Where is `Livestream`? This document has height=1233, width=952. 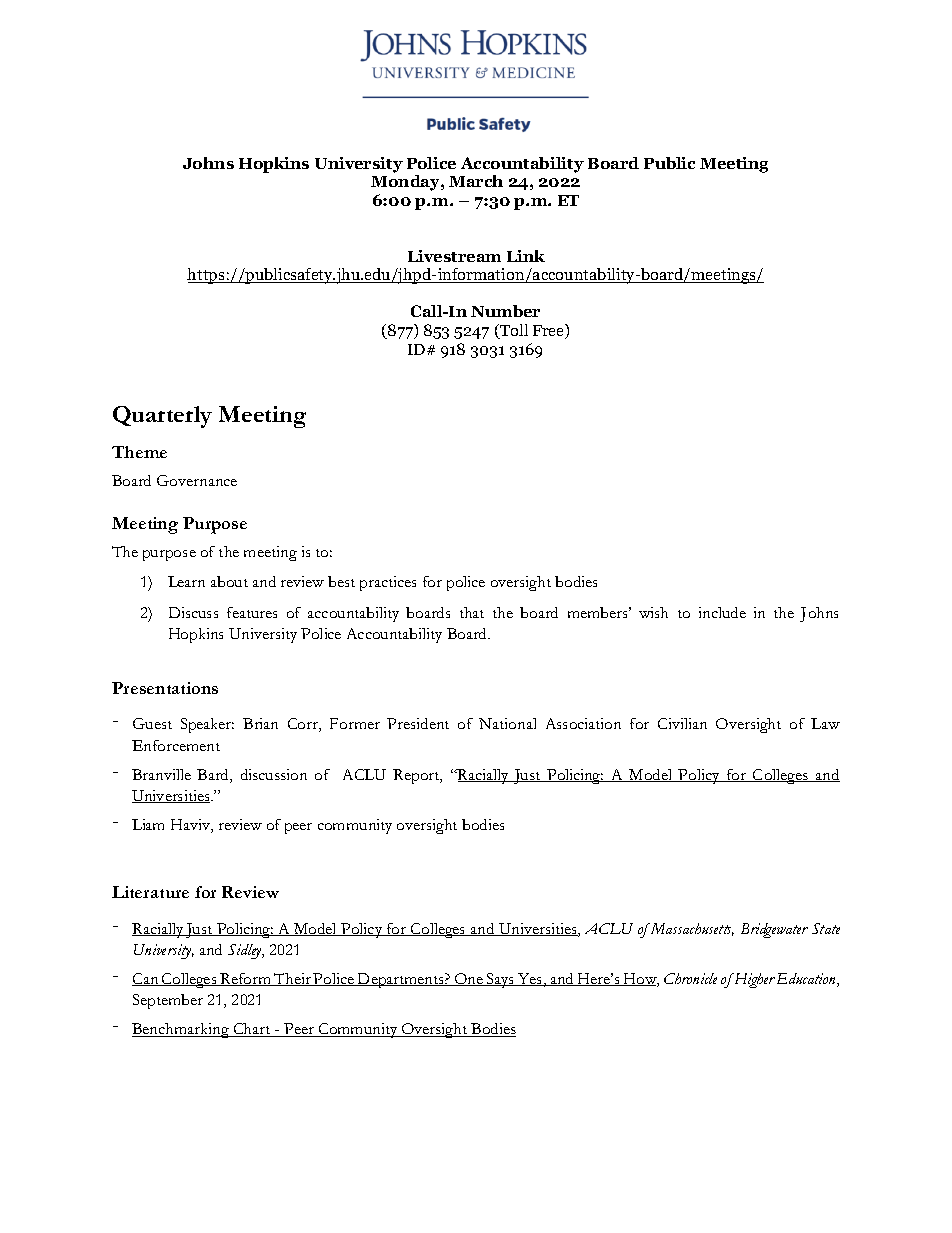 Livestream is located at coordinates (454, 256).
